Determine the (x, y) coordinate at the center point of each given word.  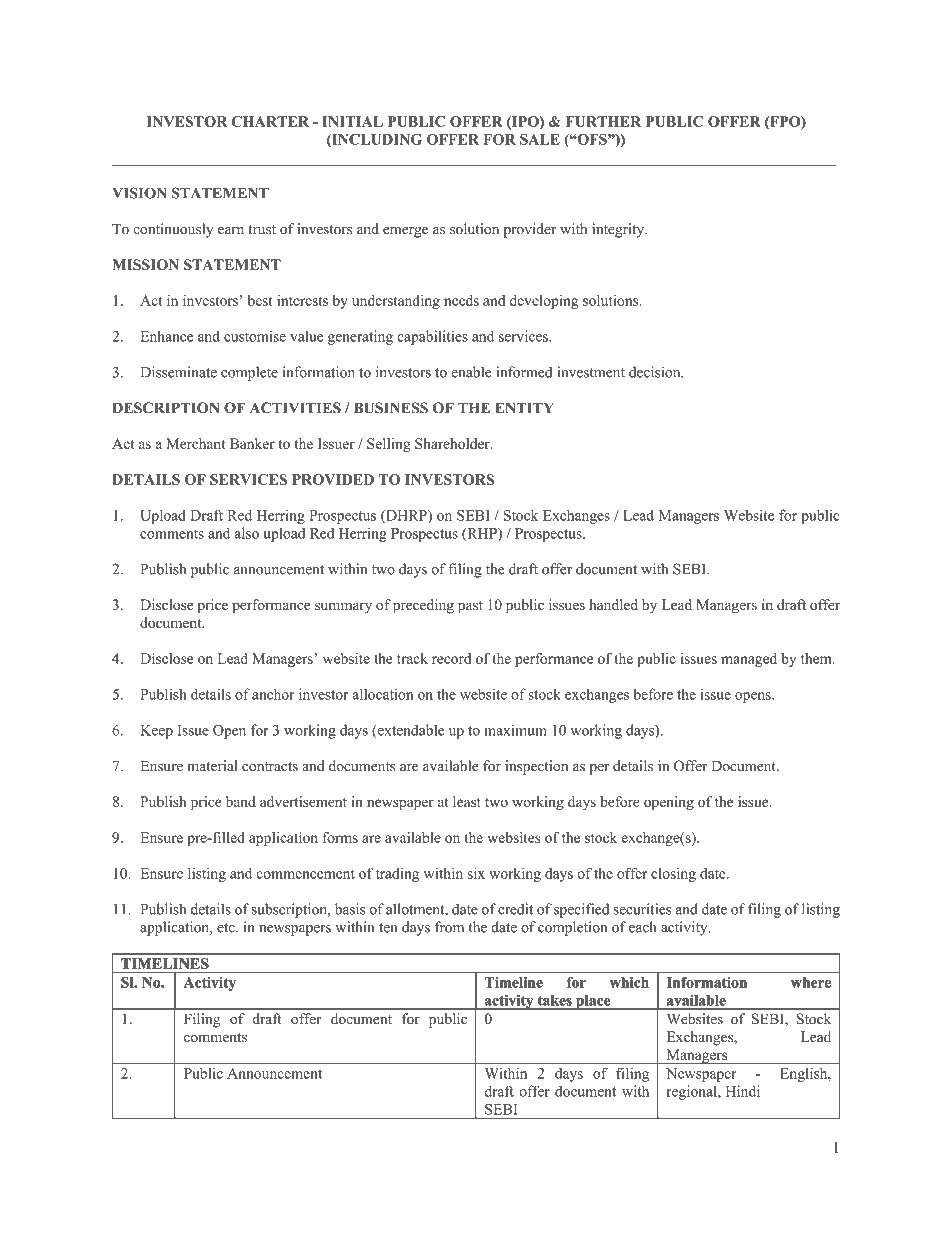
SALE (540, 139)
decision (656, 372)
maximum (515, 730)
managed (749, 660)
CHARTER (270, 121)
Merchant (195, 443)
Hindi (743, 1091)
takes (555, 1000)
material (212, 766)
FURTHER (603, 121)
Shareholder (453, 443)
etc (227, 928)
